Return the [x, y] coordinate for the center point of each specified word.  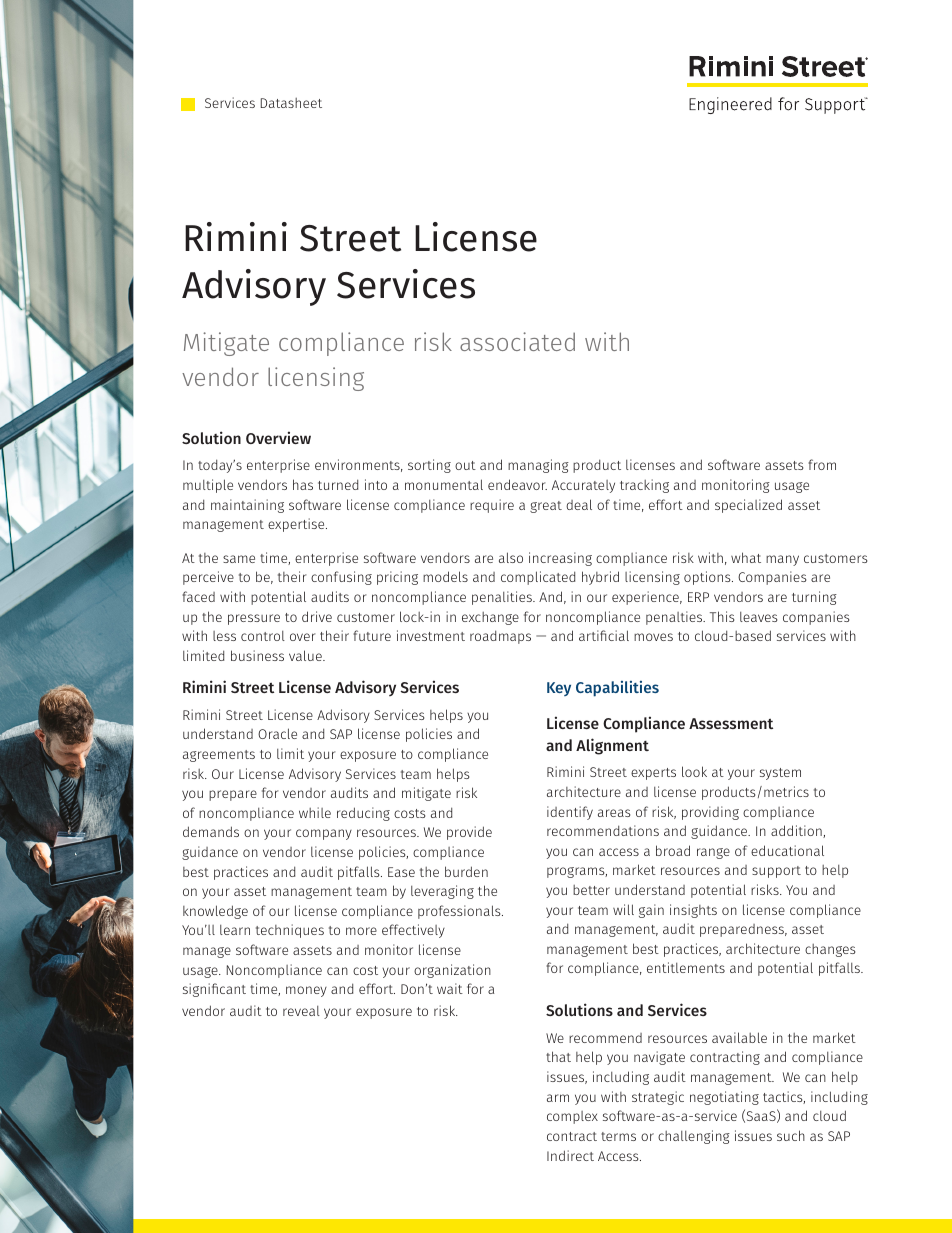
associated [517, 341]
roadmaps [500, 637]
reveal [301, 1011]
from [822, 464]
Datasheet [291, 103]
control [263, 636]
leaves [758, 617]
